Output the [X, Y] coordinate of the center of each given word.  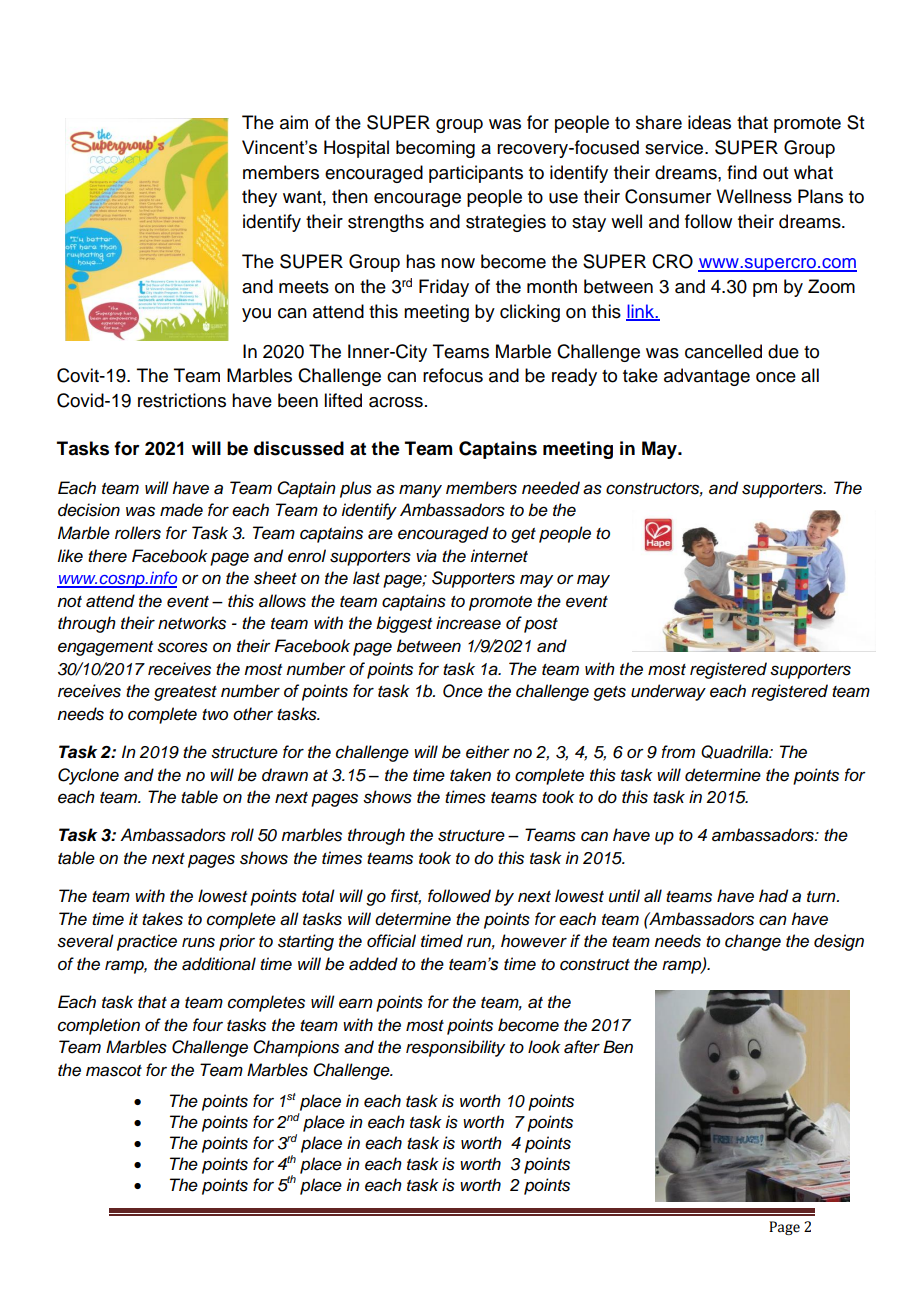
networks [192, 623]
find [742, 172]
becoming [435, 149]
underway [668, 692]
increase [468, 623]
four [208, 1025]
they [259, 198]
